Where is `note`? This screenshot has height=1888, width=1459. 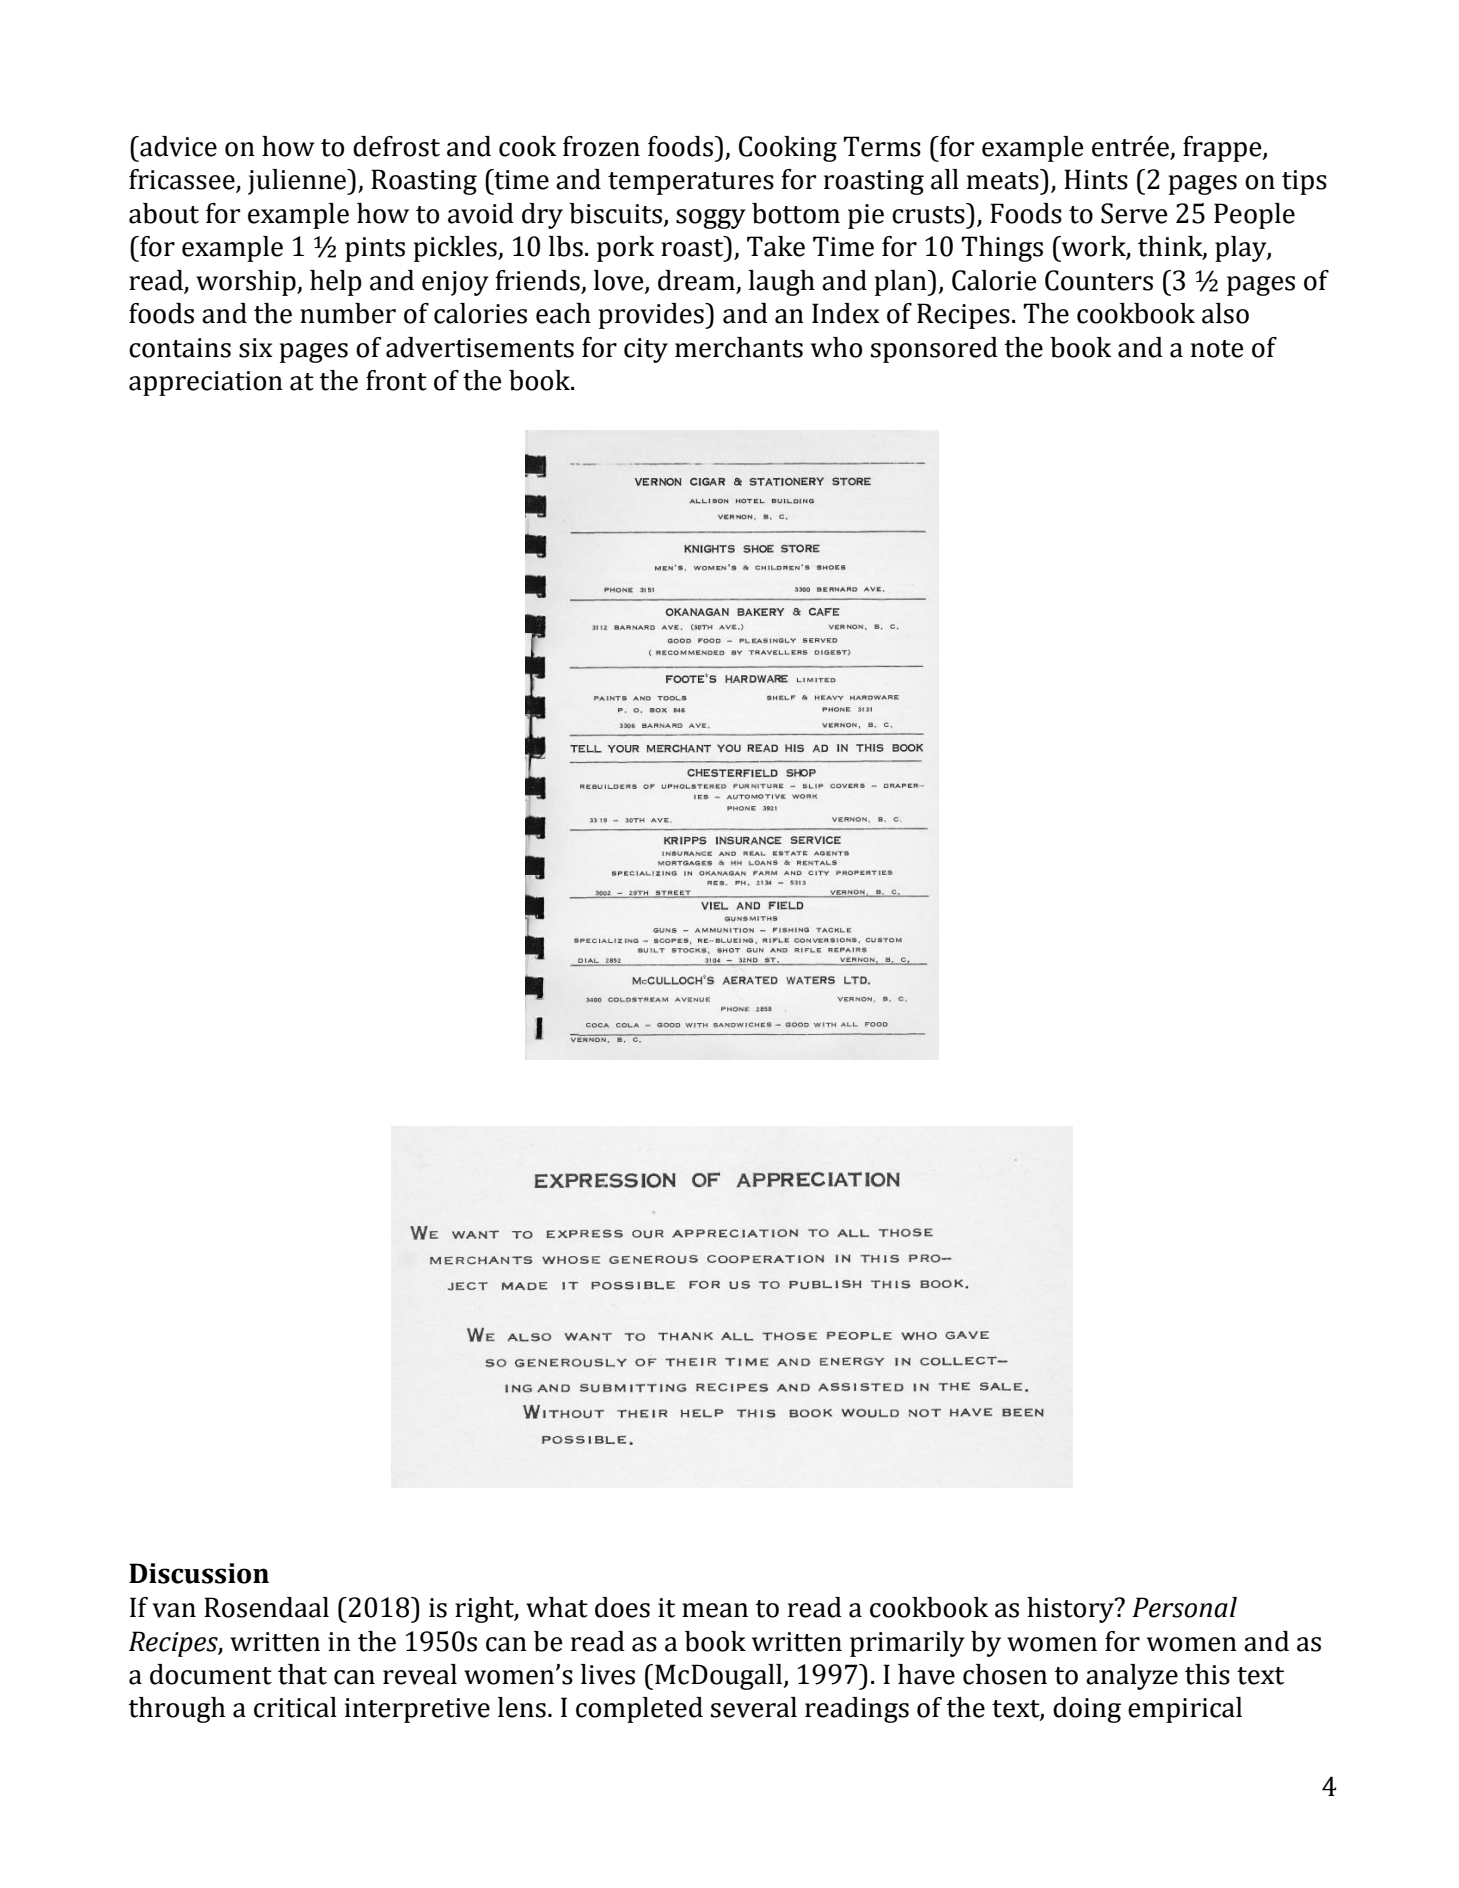
note is located at coordinates (1217, 349).
